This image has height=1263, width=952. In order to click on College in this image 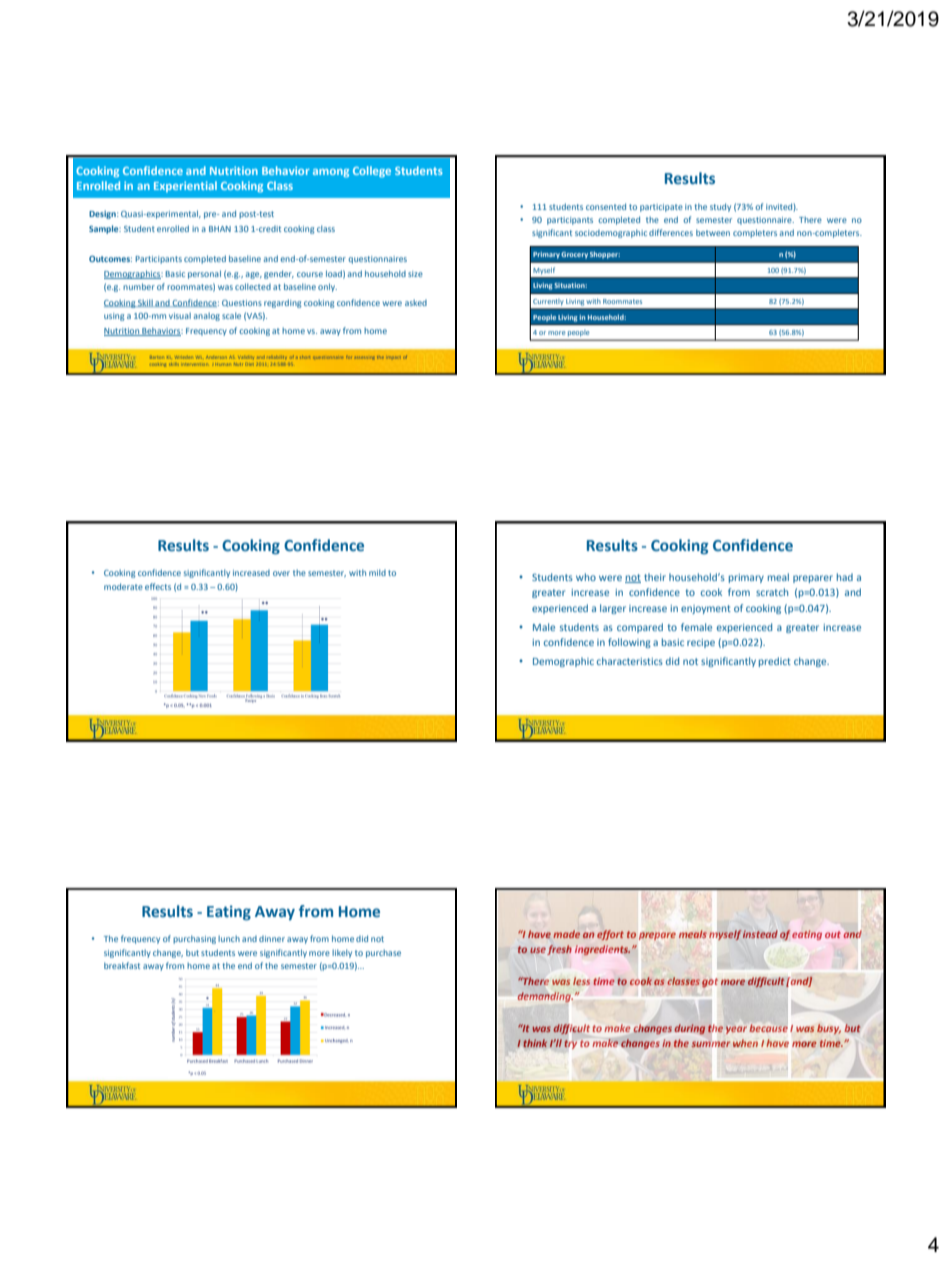, I will do `click(372, 172)`.
